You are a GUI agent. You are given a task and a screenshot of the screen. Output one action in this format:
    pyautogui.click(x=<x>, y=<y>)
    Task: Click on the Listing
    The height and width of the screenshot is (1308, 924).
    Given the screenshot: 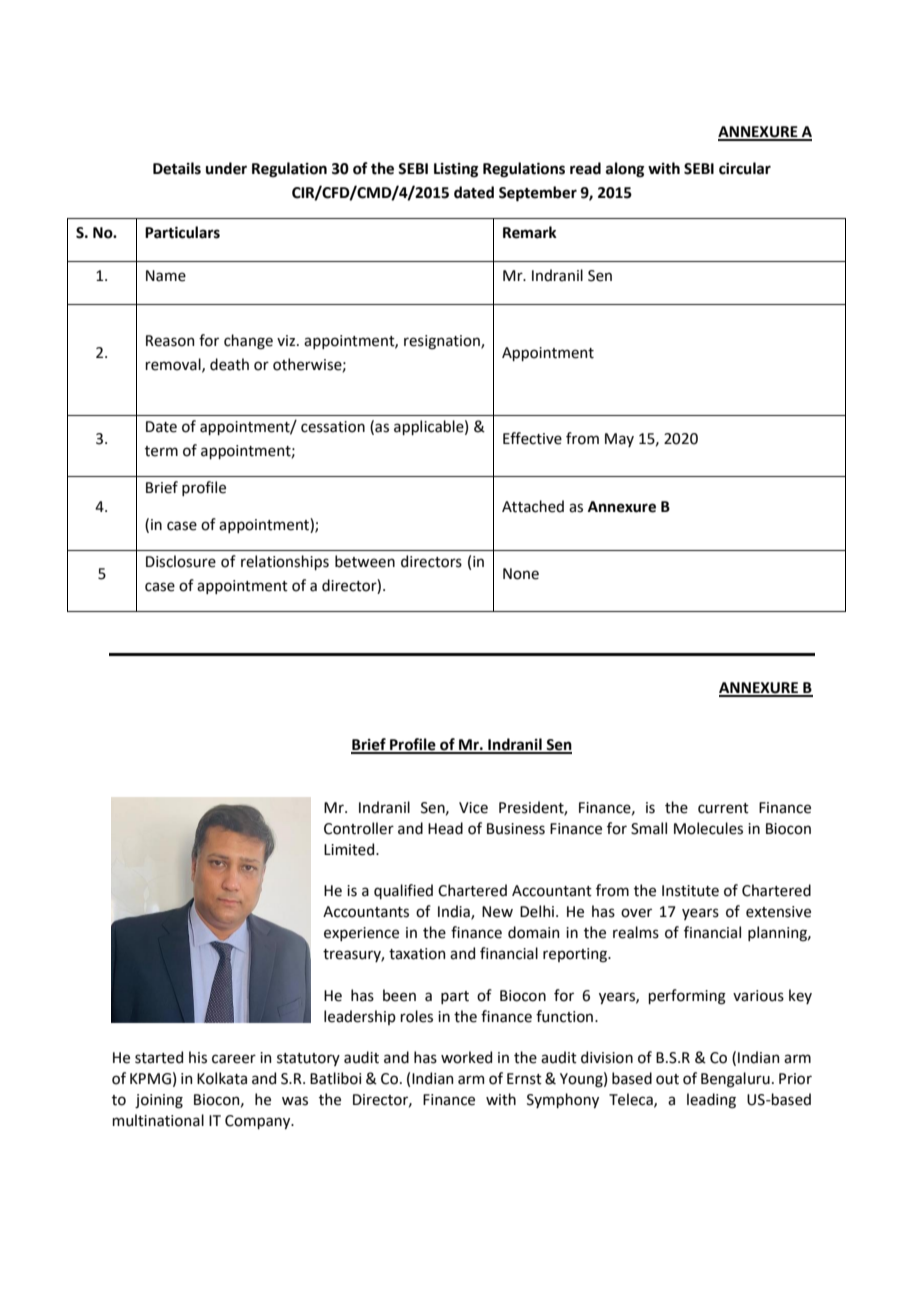 What is the action you would take?
    pyautogui.click(x=456, y=170)
